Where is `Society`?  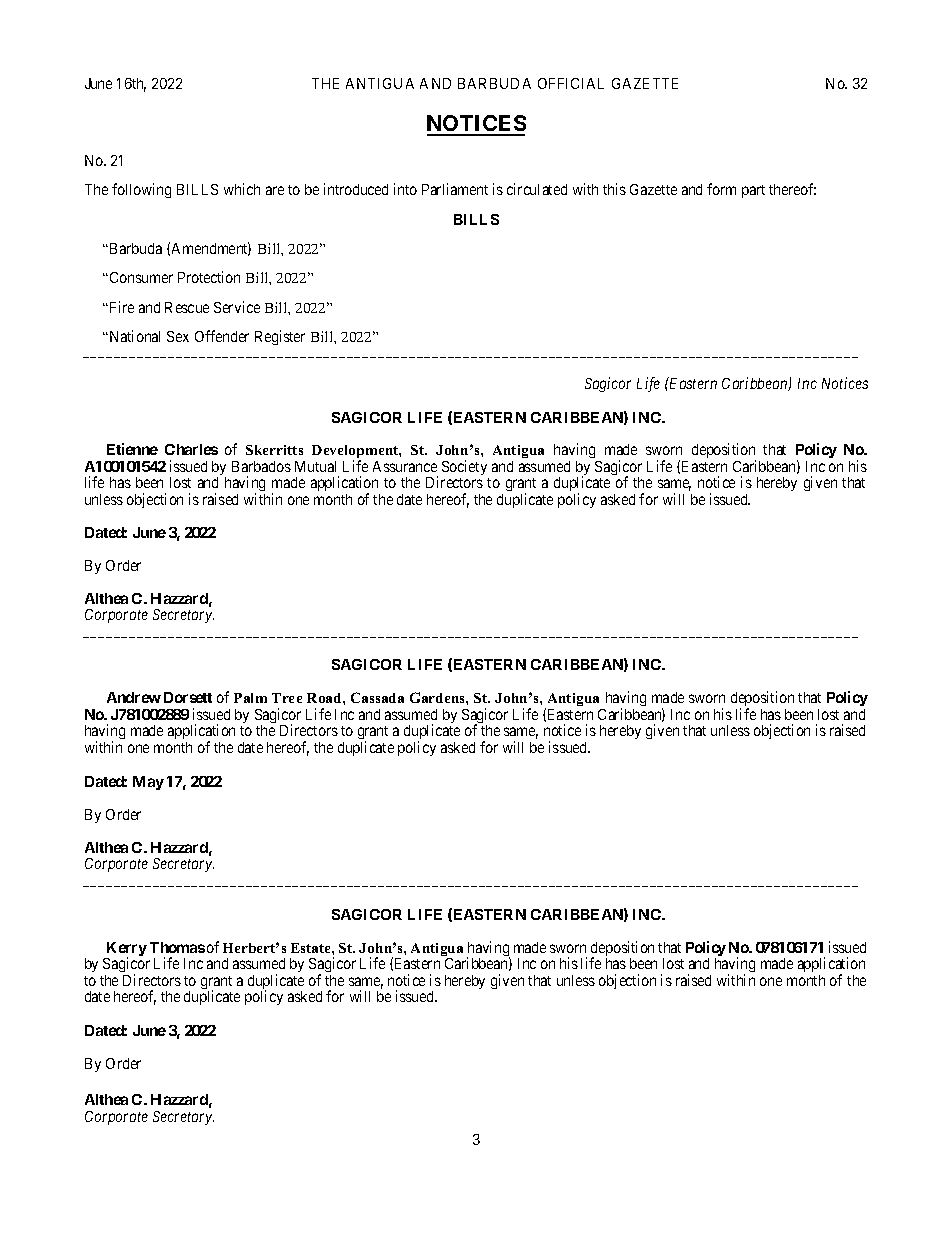
Society is located at coordinates (464, 467).
